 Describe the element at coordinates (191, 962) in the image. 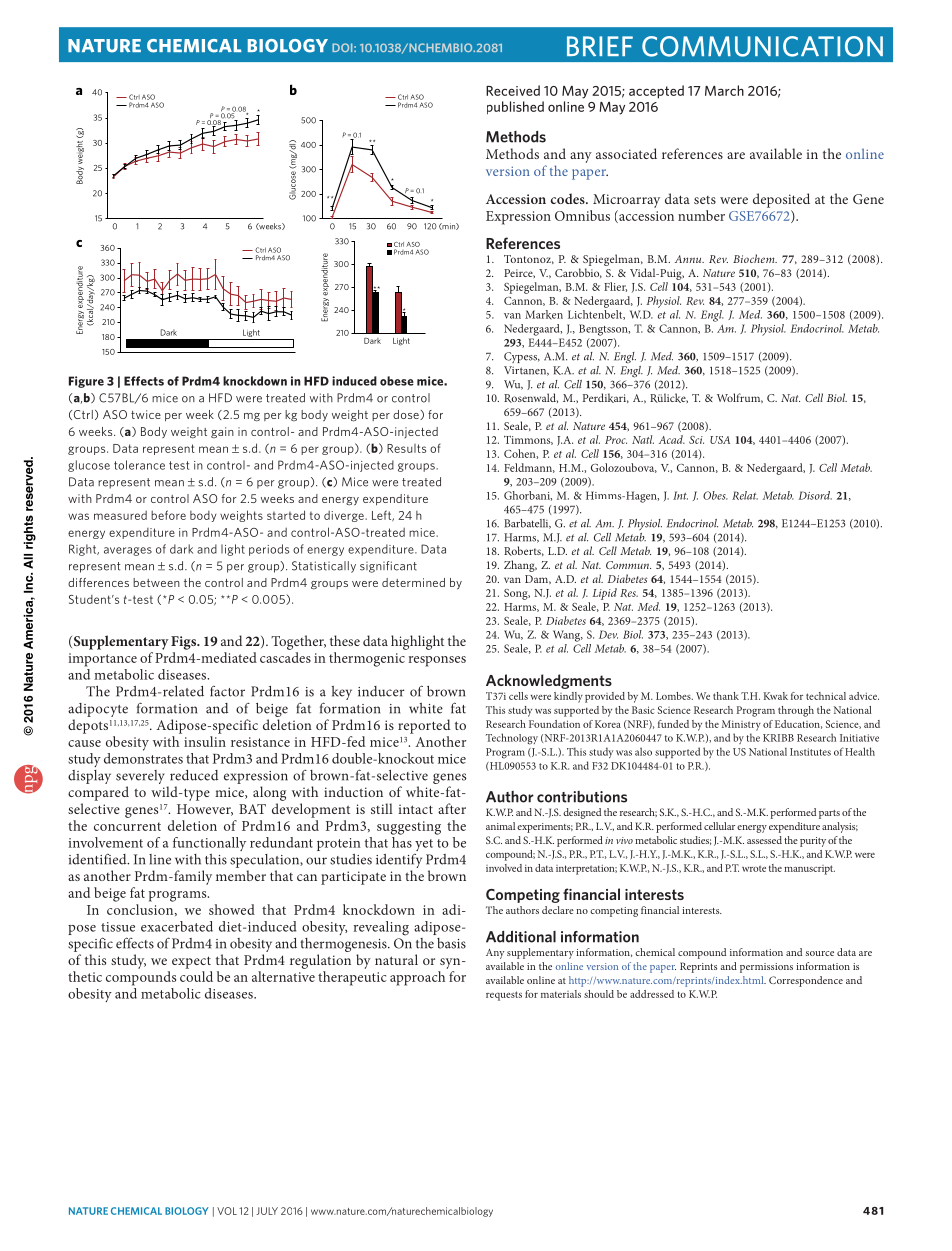

I see `expect` at that location.
